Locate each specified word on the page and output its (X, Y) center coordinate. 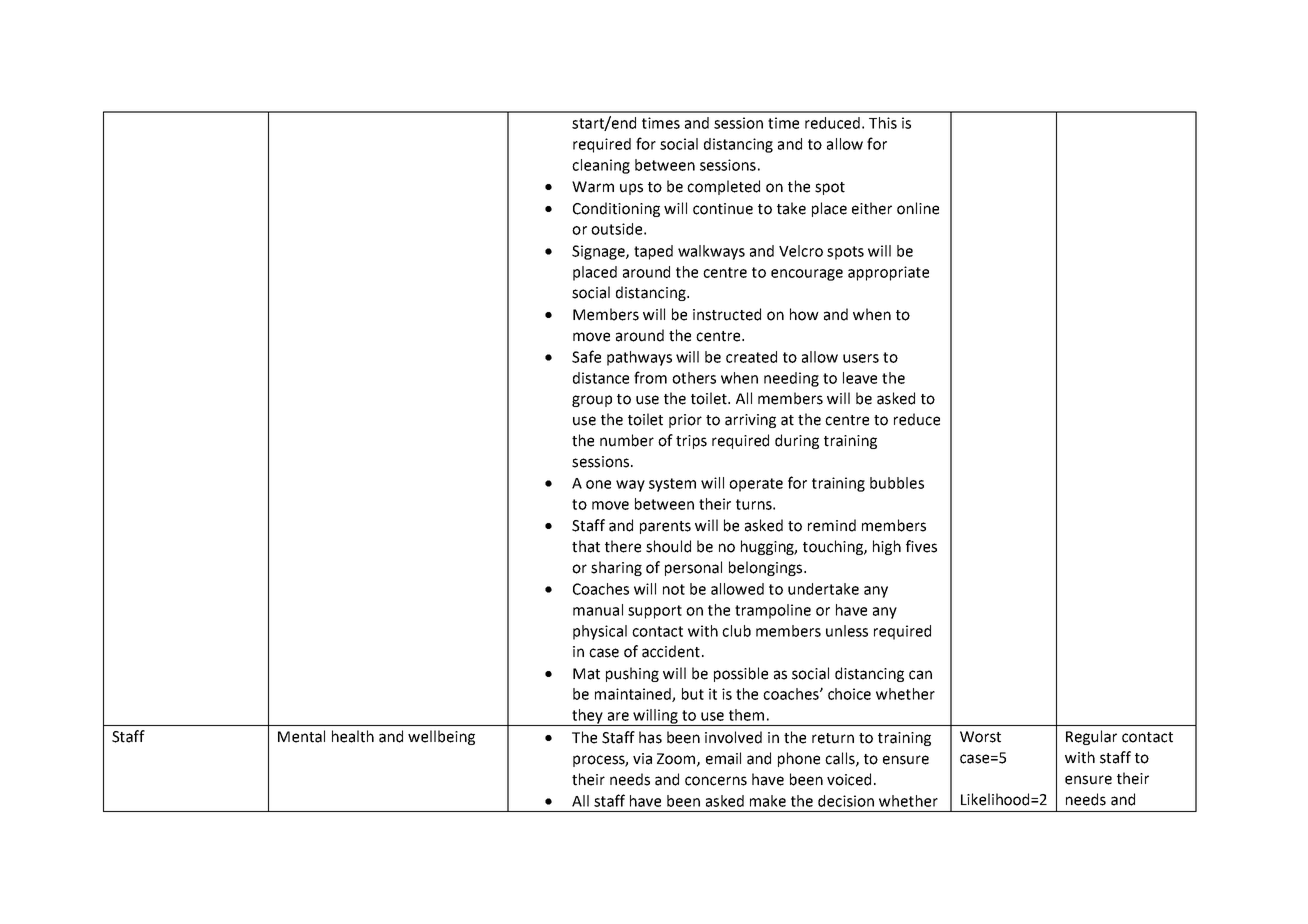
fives (921, 546)
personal (693, 568)
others (694, 378)
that (586, 546)
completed (723, 187)
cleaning (601, 166)
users (861, 358)
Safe (586, 356)
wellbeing (441, 737)
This (883, 123)
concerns (716, 781)
